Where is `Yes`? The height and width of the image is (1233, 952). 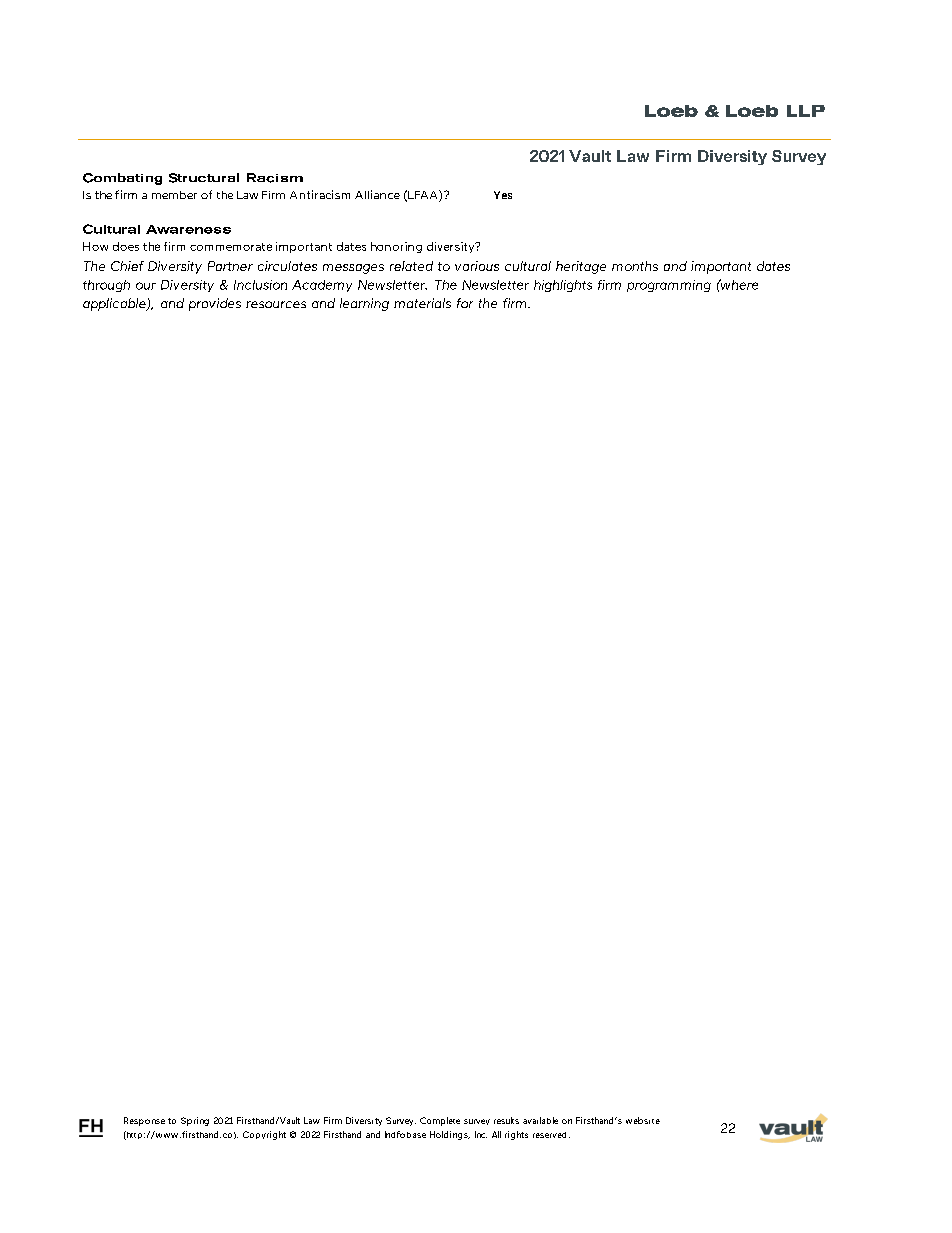
Yes is located at coordinates (503, 195).
